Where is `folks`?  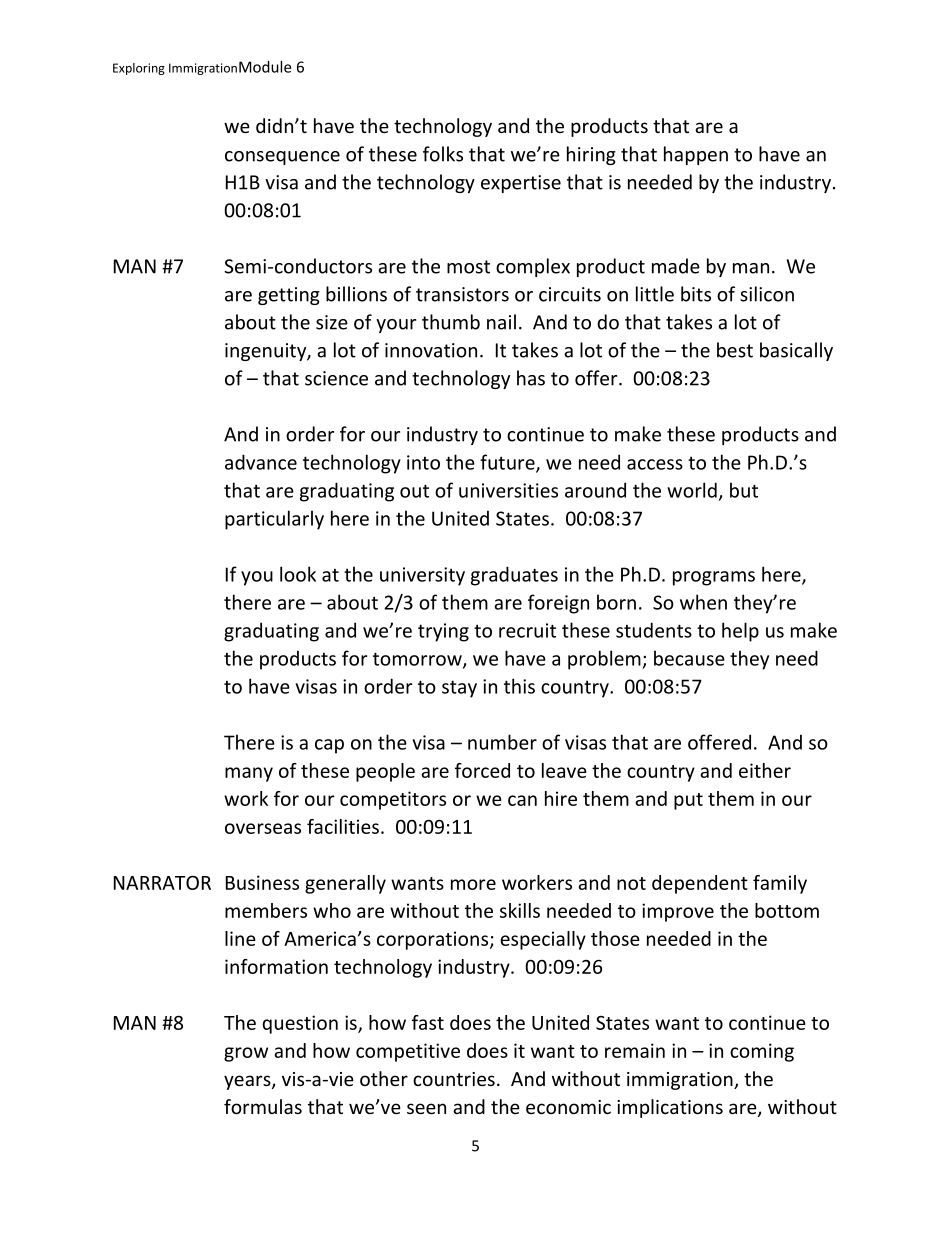
folks is located at coordinates (443, 154).
